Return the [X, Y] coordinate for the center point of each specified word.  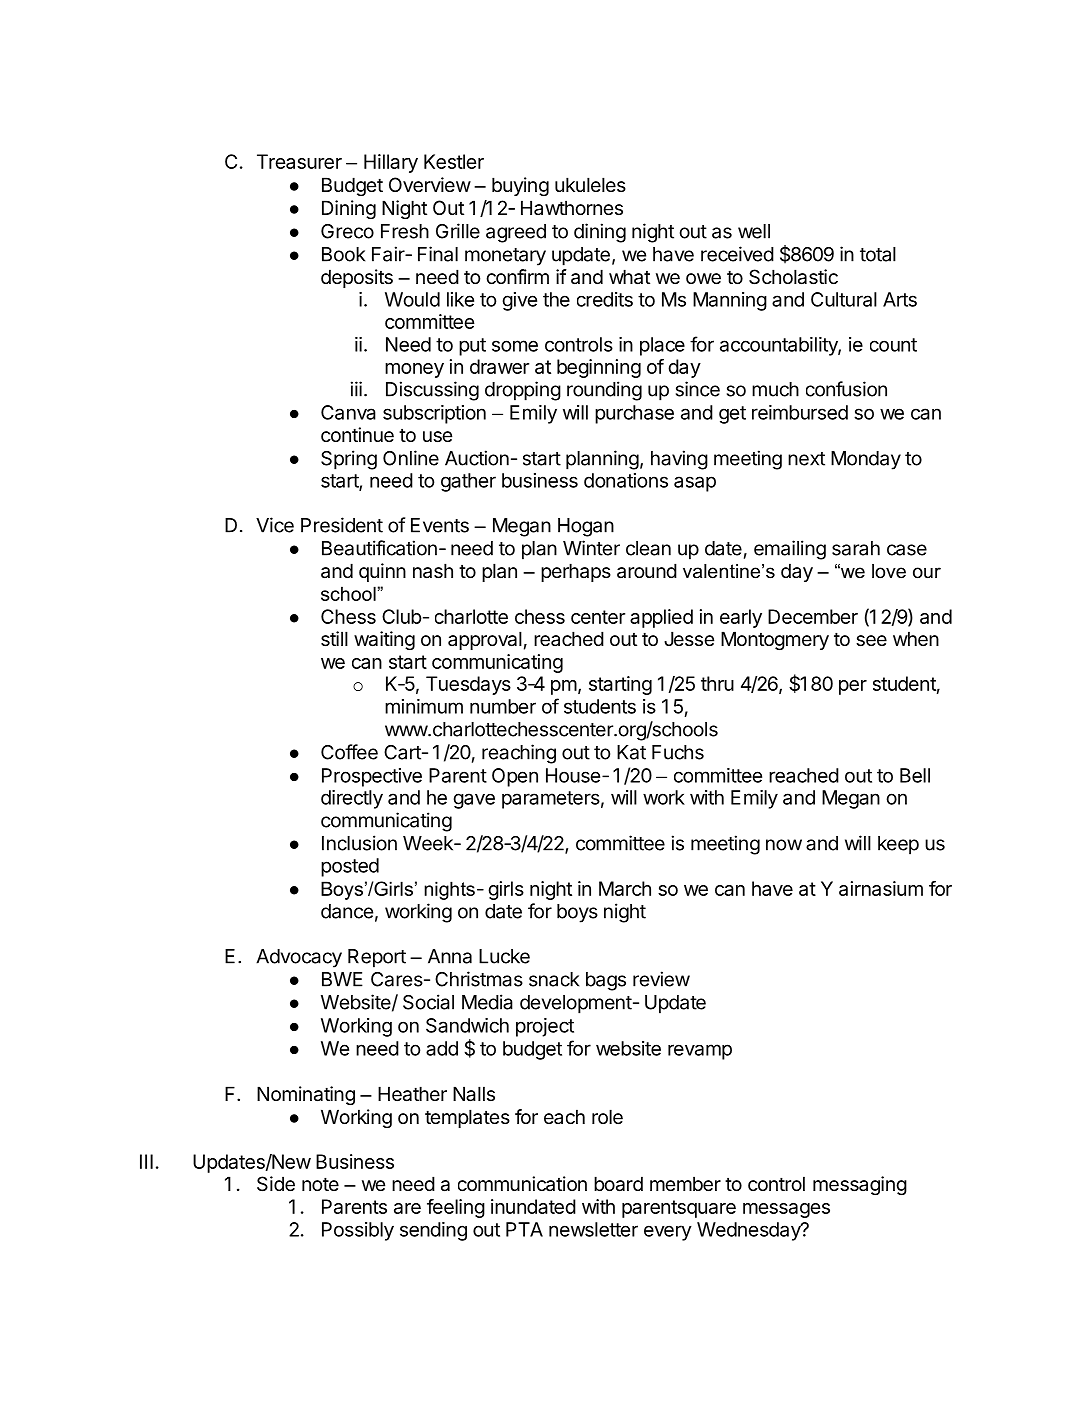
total [878, 254]
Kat [631, 752]
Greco [347, 231]
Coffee [349, 752]
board [618, 1184]
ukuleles [590, 184]
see [871, 641]
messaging [860, 1185]
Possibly [358, 1231]
